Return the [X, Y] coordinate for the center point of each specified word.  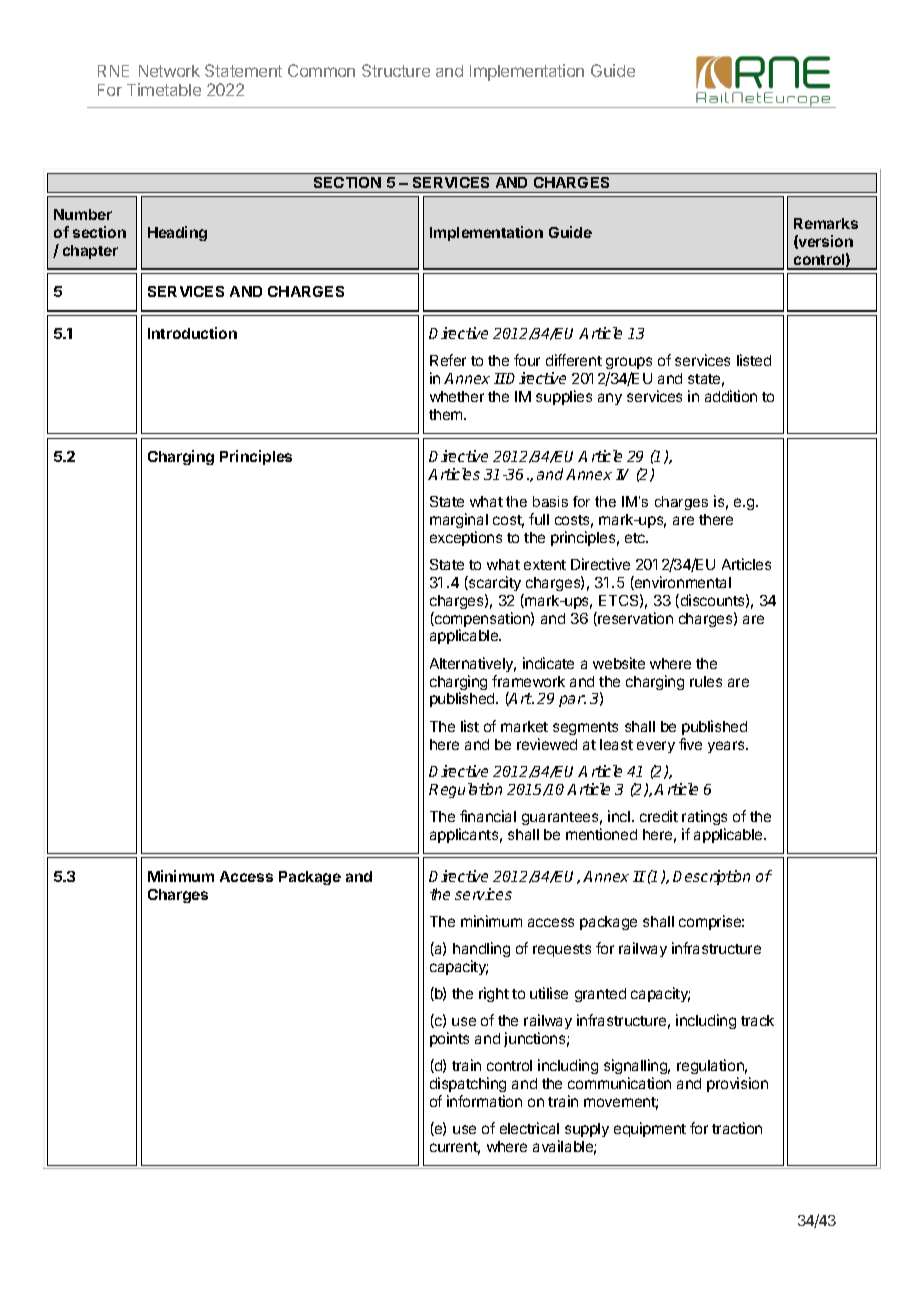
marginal [459, 520]
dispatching [468, 1084]
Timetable [164, 89]
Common [321, 70]
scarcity [494, 583]
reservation [634, 619]
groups [629, 365]
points [449, 1039]
